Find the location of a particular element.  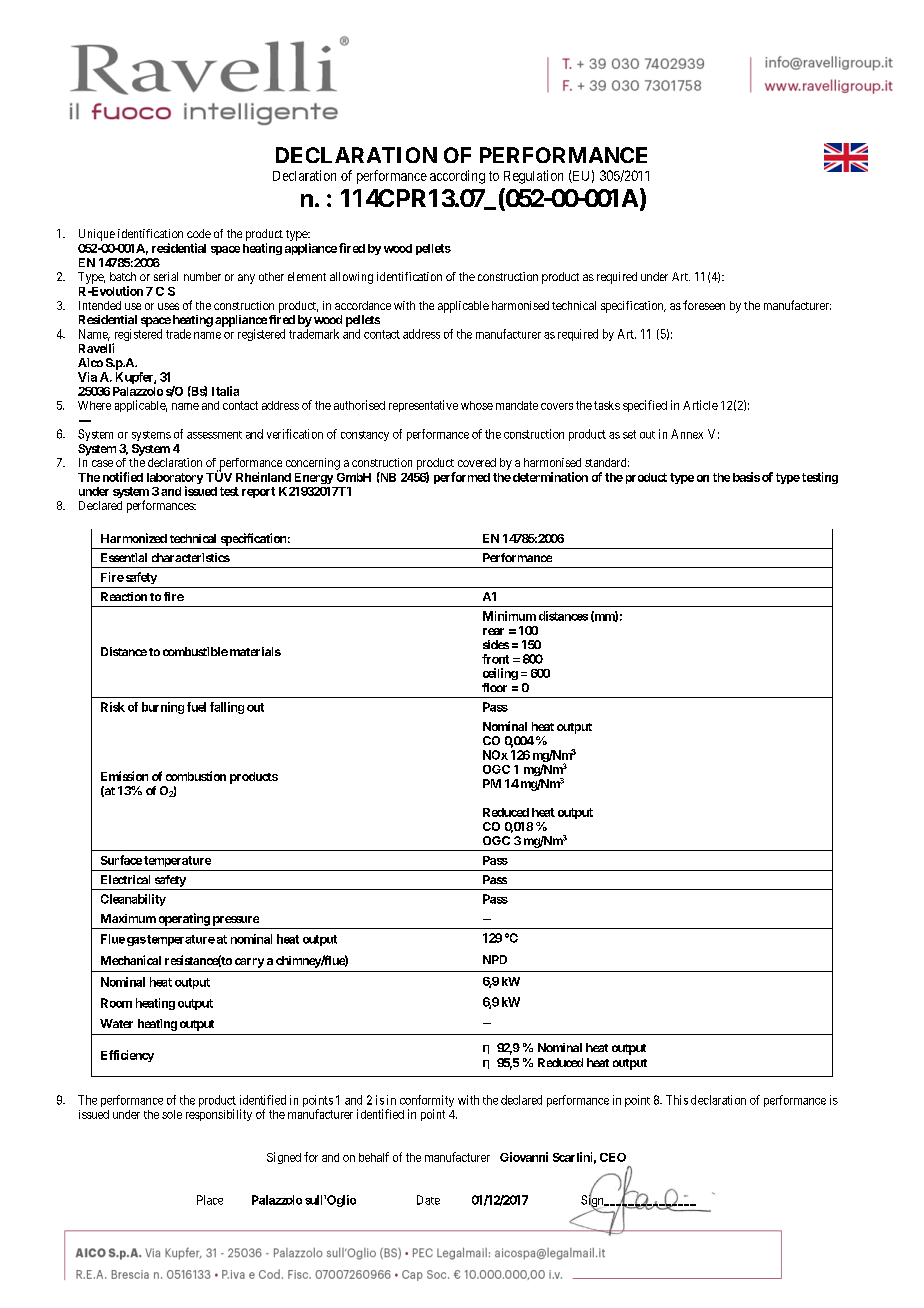

Place is located at coordinates (210, 1200).
